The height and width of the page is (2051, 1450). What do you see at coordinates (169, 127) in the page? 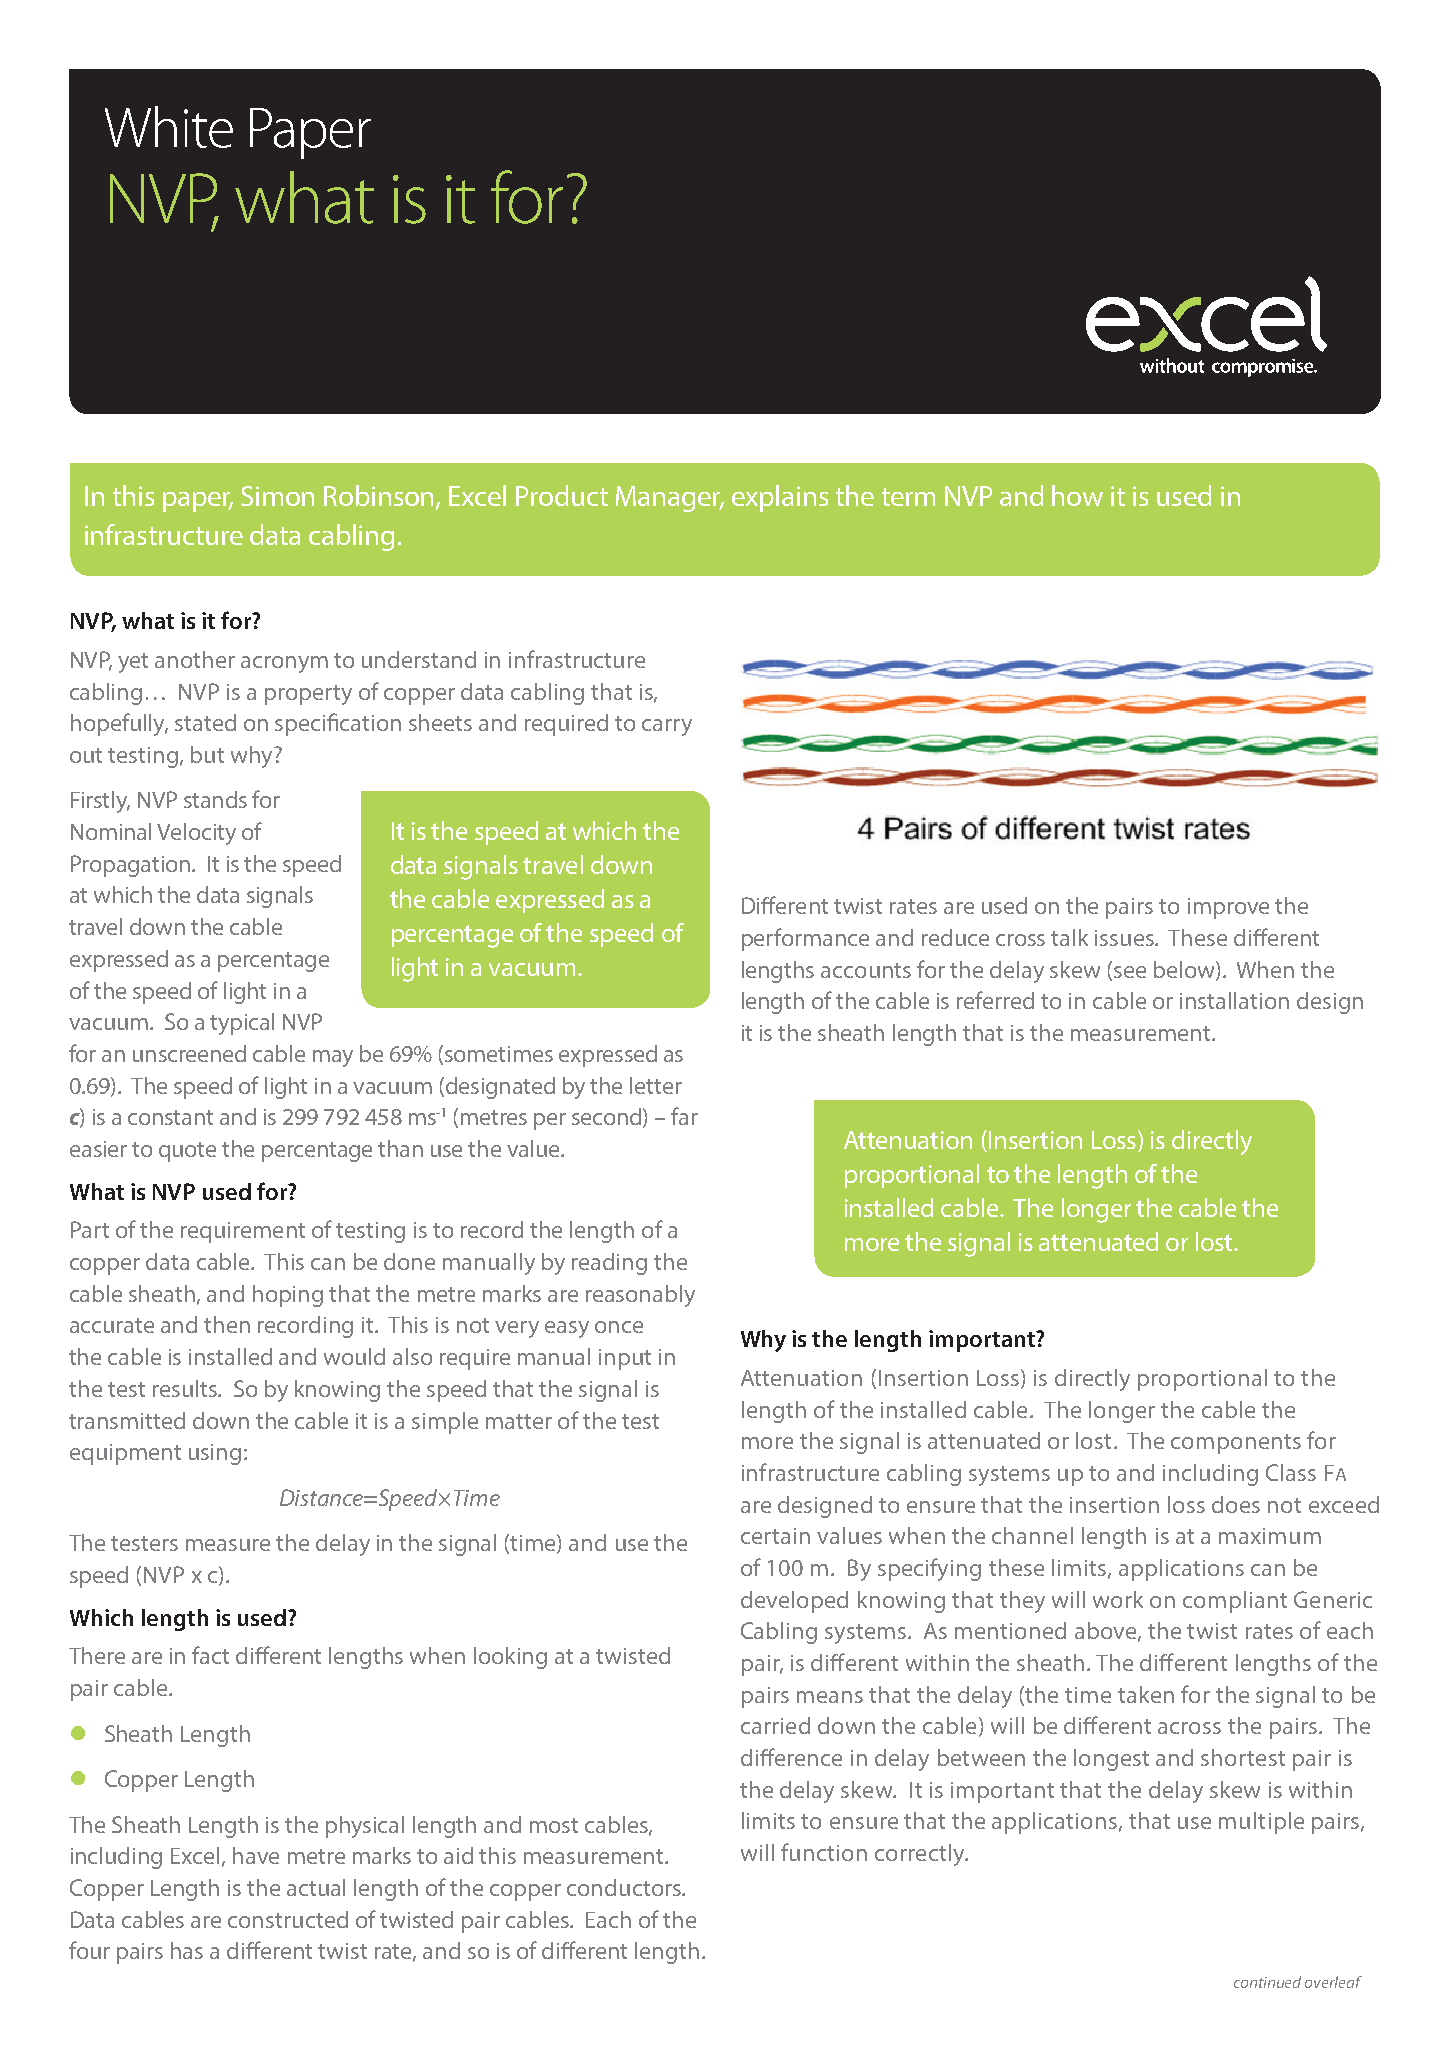
I see `White` at bounding box center [169, 127].
